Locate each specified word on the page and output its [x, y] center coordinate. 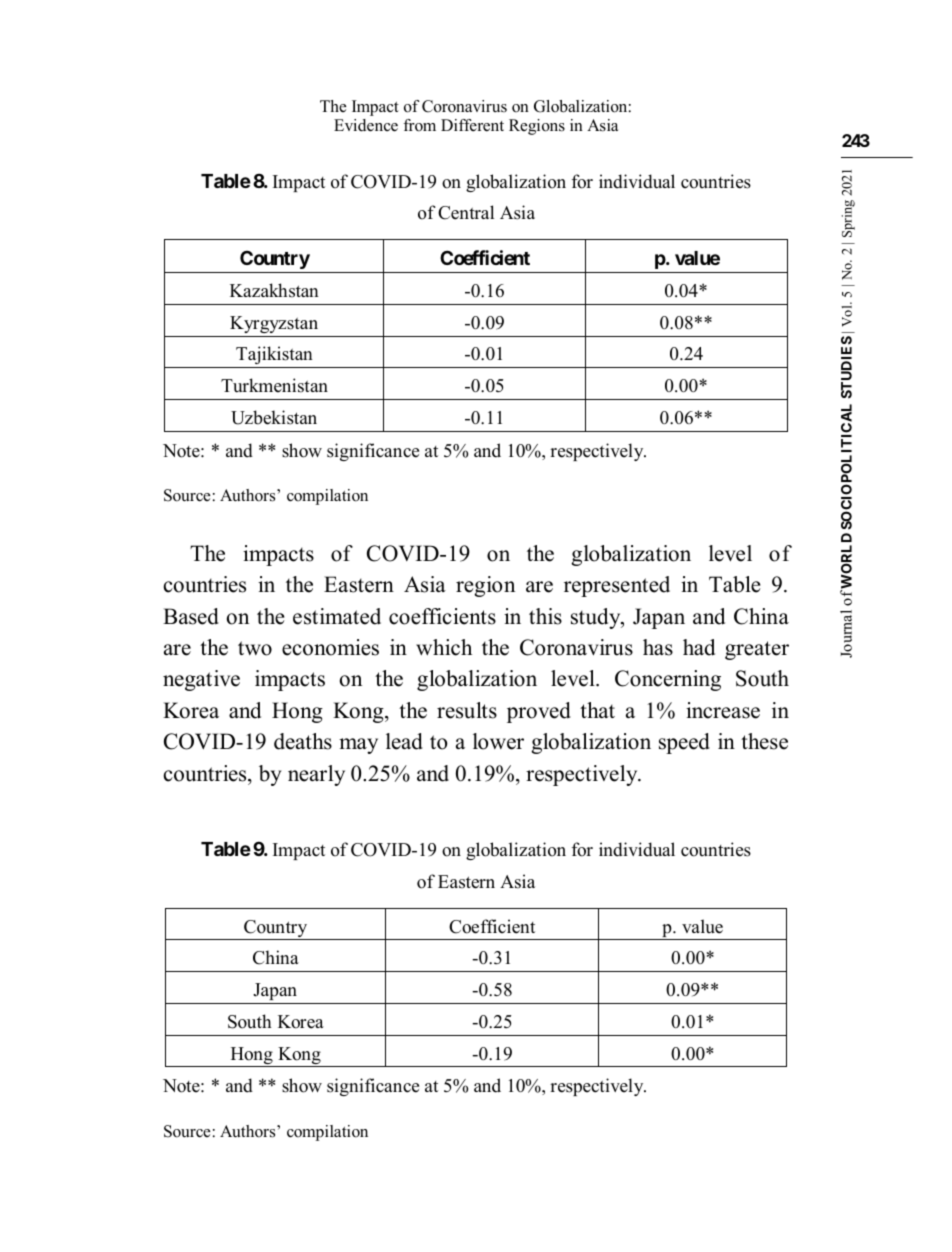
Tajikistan [274, 357]
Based [191, 616]
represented [617, 586]
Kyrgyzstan [274, 324]
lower [498, 741]
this [545, 616]
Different [472, 125]
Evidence [366, 125]
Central [466, 212]
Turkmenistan [274, 385]
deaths [303, 741]
